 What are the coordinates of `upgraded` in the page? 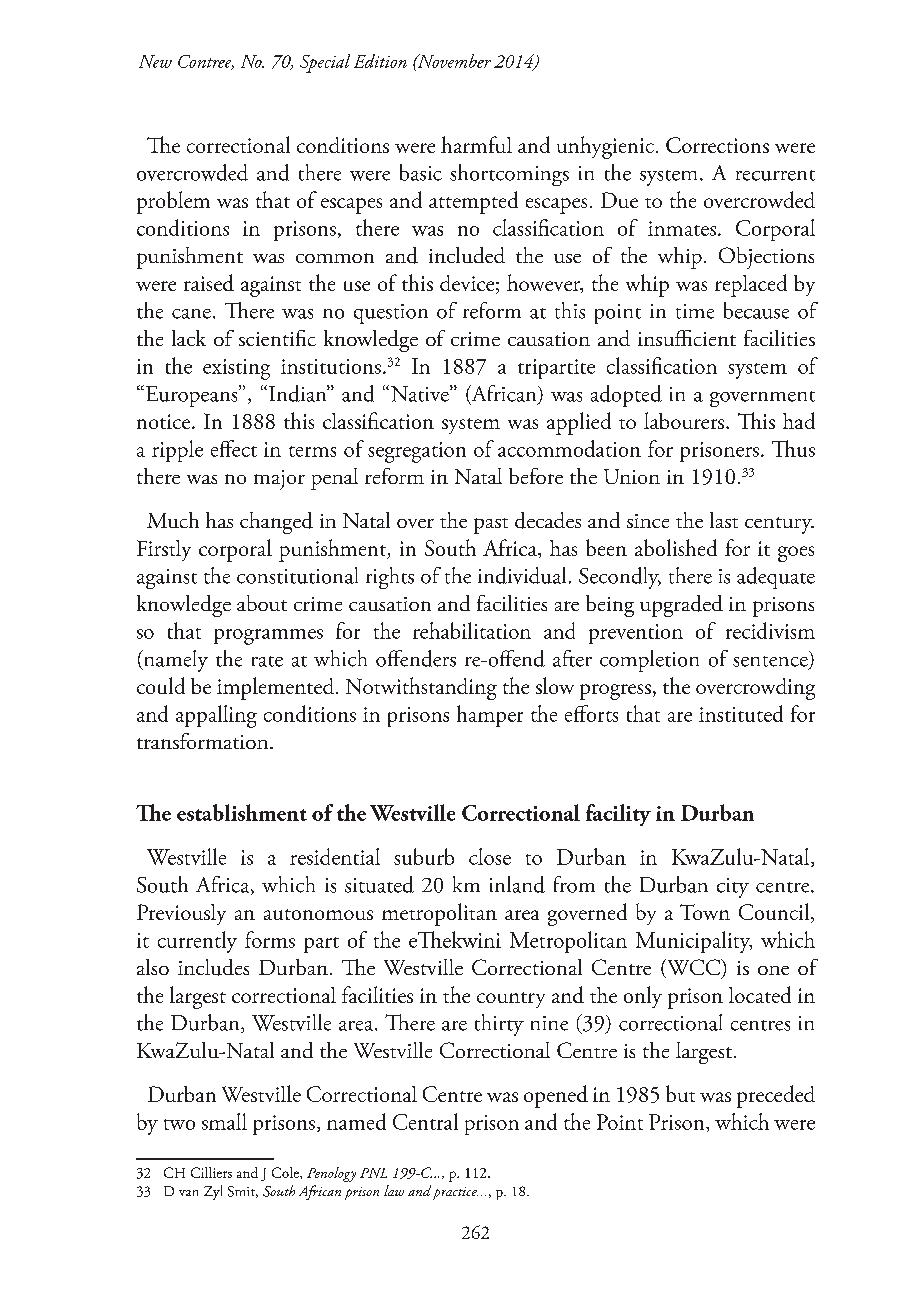 It's located at (681, 606).
